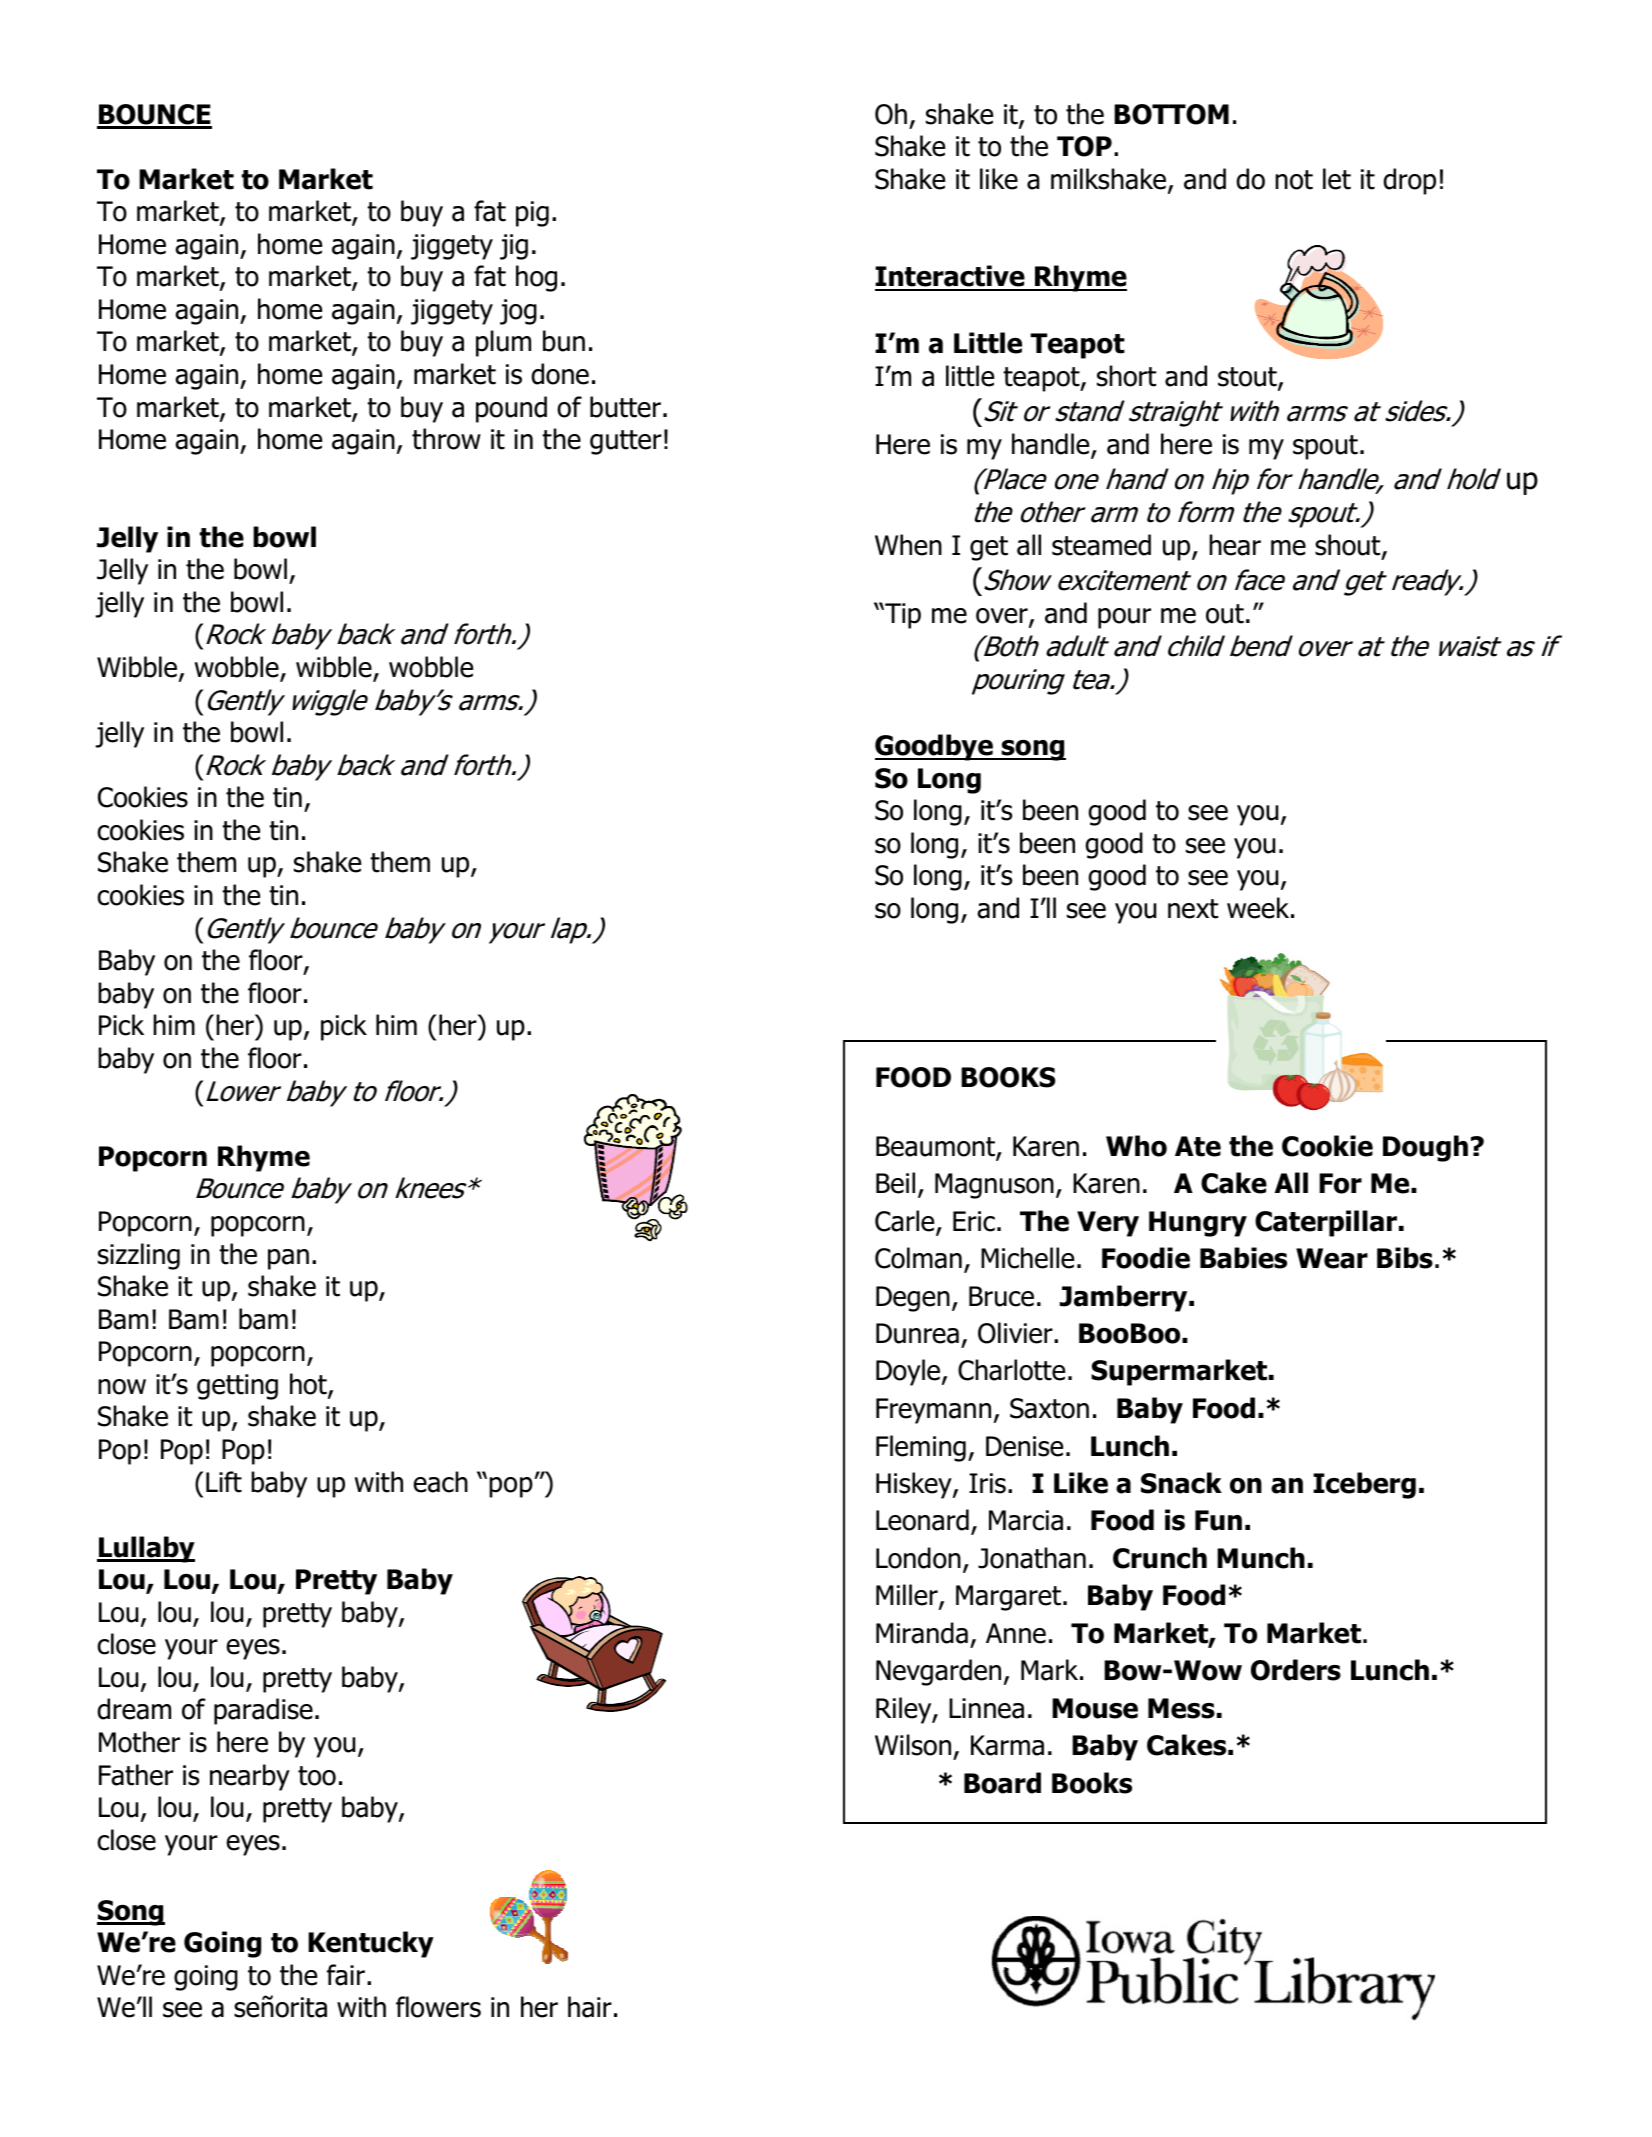 This screenshot has width=1652, height=2137. I want to click on hear, so click(1235, 545).
